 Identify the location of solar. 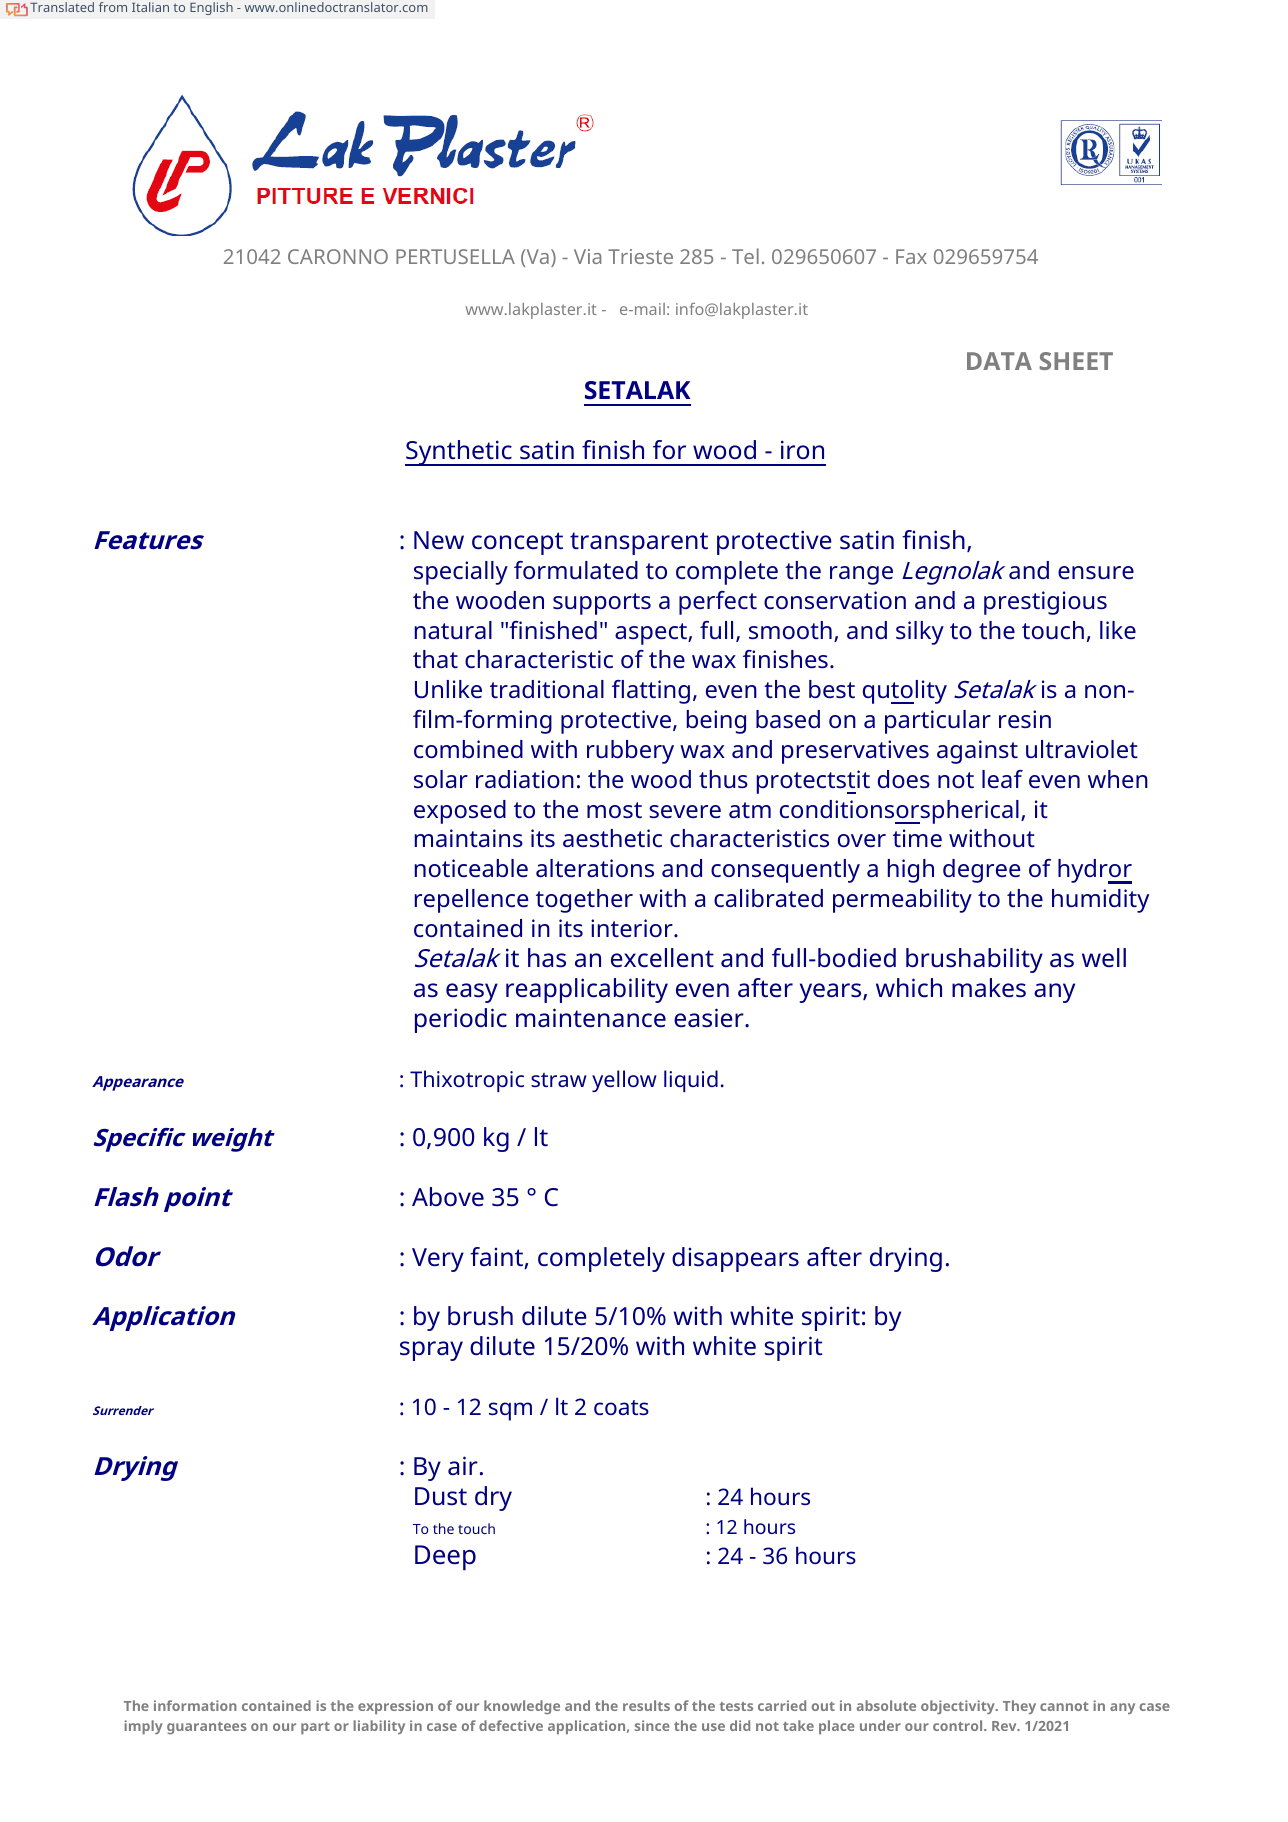
(441, 779).
